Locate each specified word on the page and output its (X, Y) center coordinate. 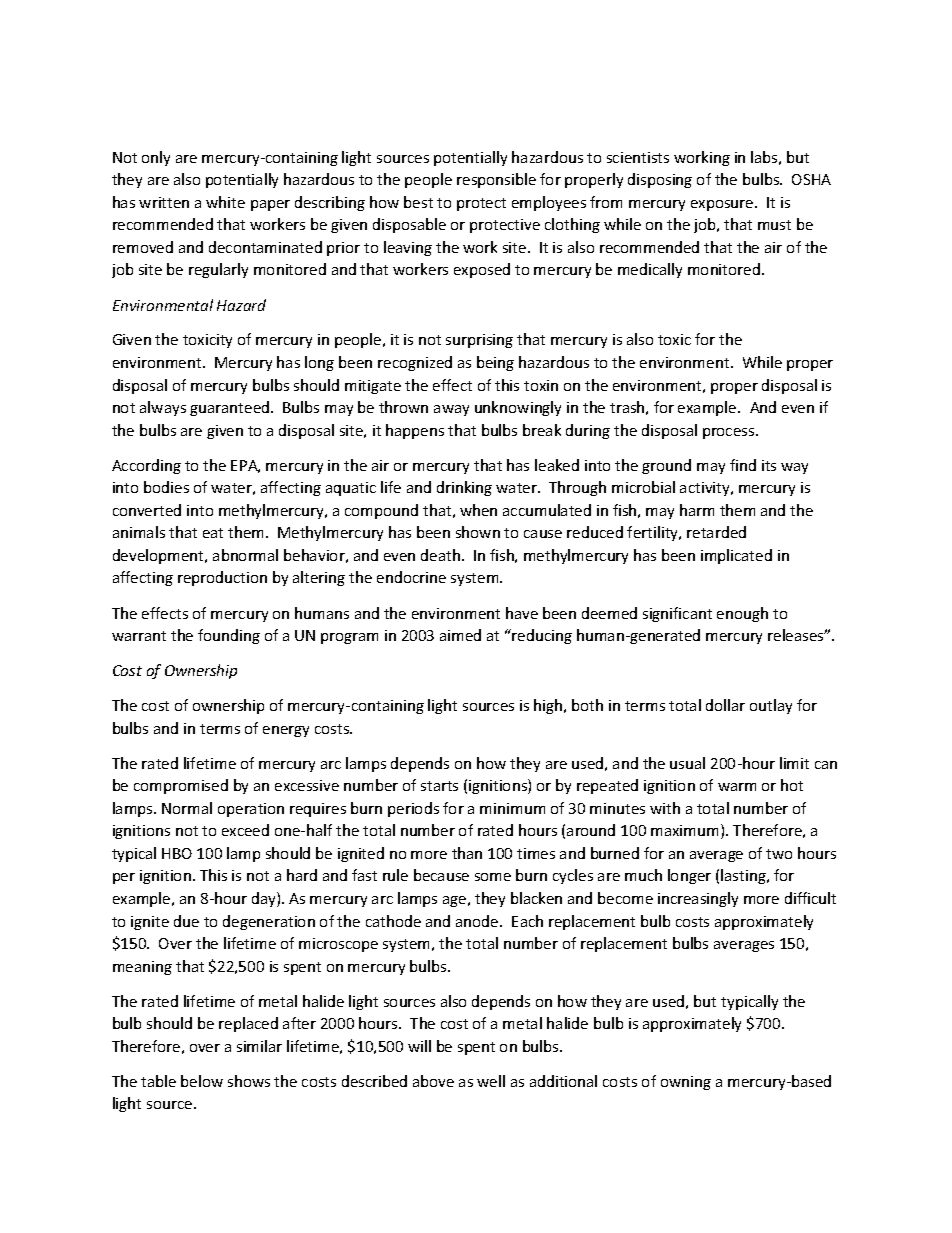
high (549, 706)
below (202, 1081)
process (730, 433)
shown (478, 532)
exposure (723, 205)
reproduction (222, 578)
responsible (496, 180)
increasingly (698, 899)
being (495, 363)
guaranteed (231, 408)
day (265, 899)
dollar (725, 705)
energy (286, 731)
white (225, 202)
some (493, 877)
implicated (736, 556)
